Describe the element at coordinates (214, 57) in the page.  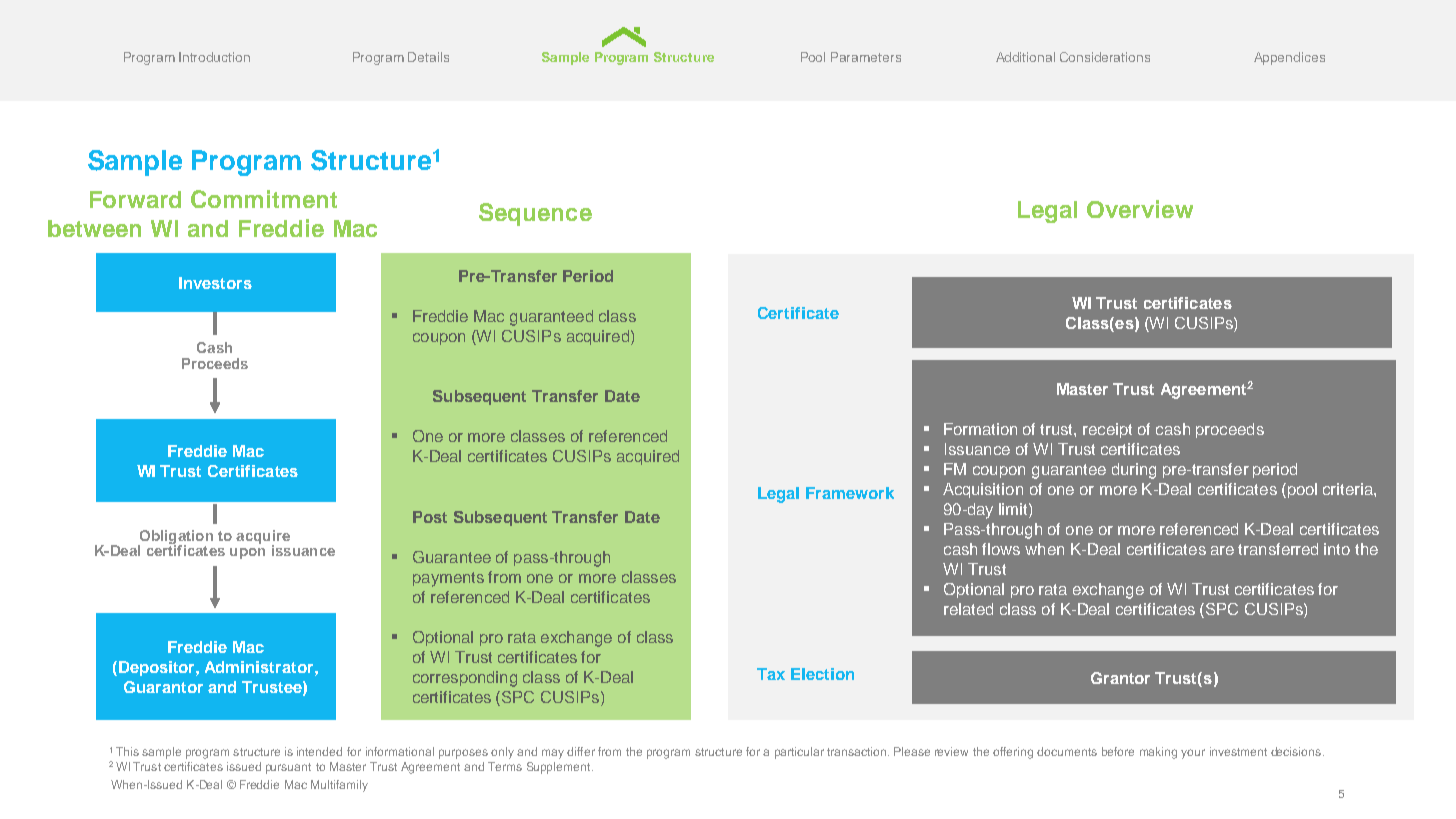
I see `Introduction` at that location.
